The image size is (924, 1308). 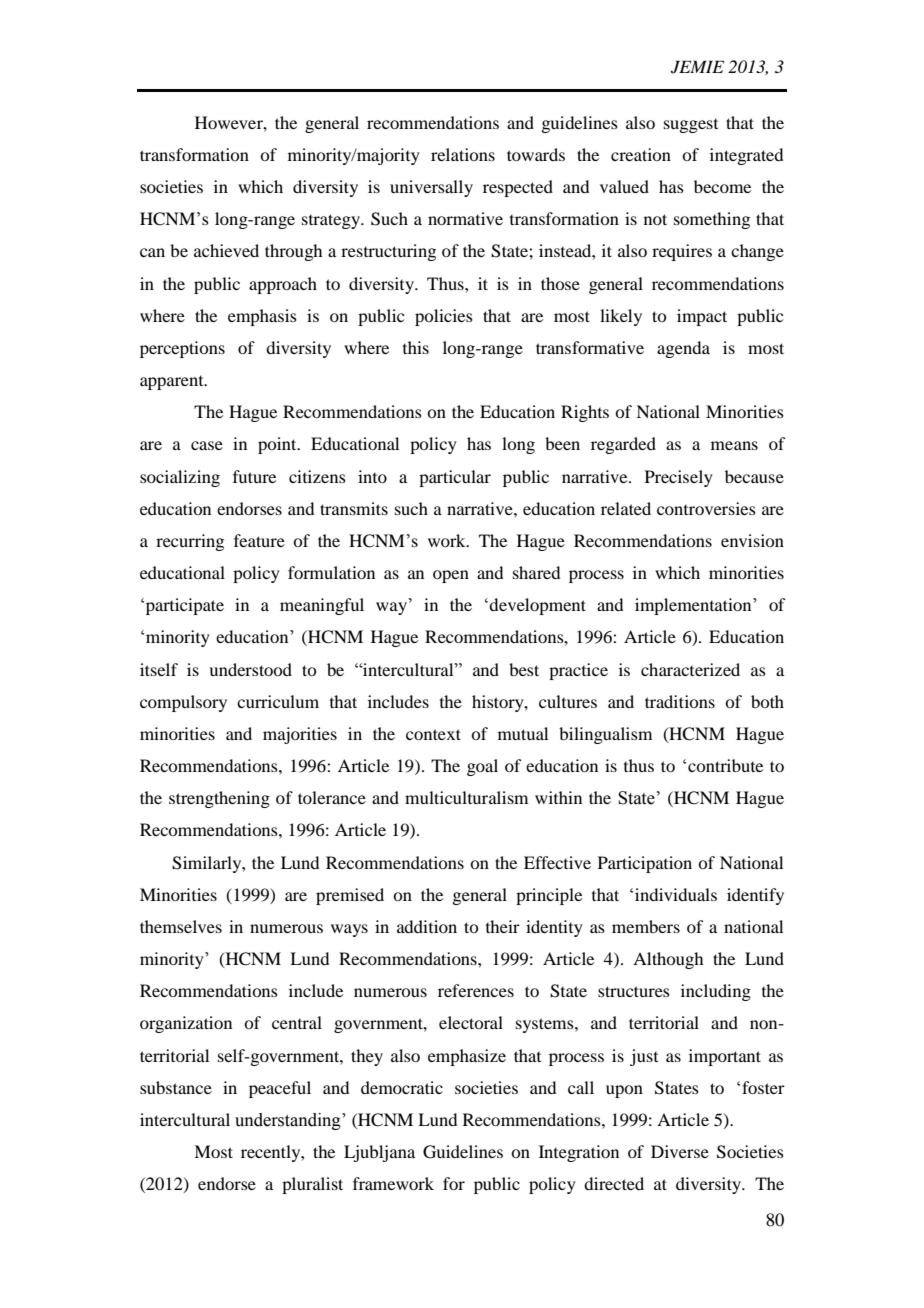 What do you see at coordinates (416, 347) in the image?
I see `this` at bounding box center [416, 347].
